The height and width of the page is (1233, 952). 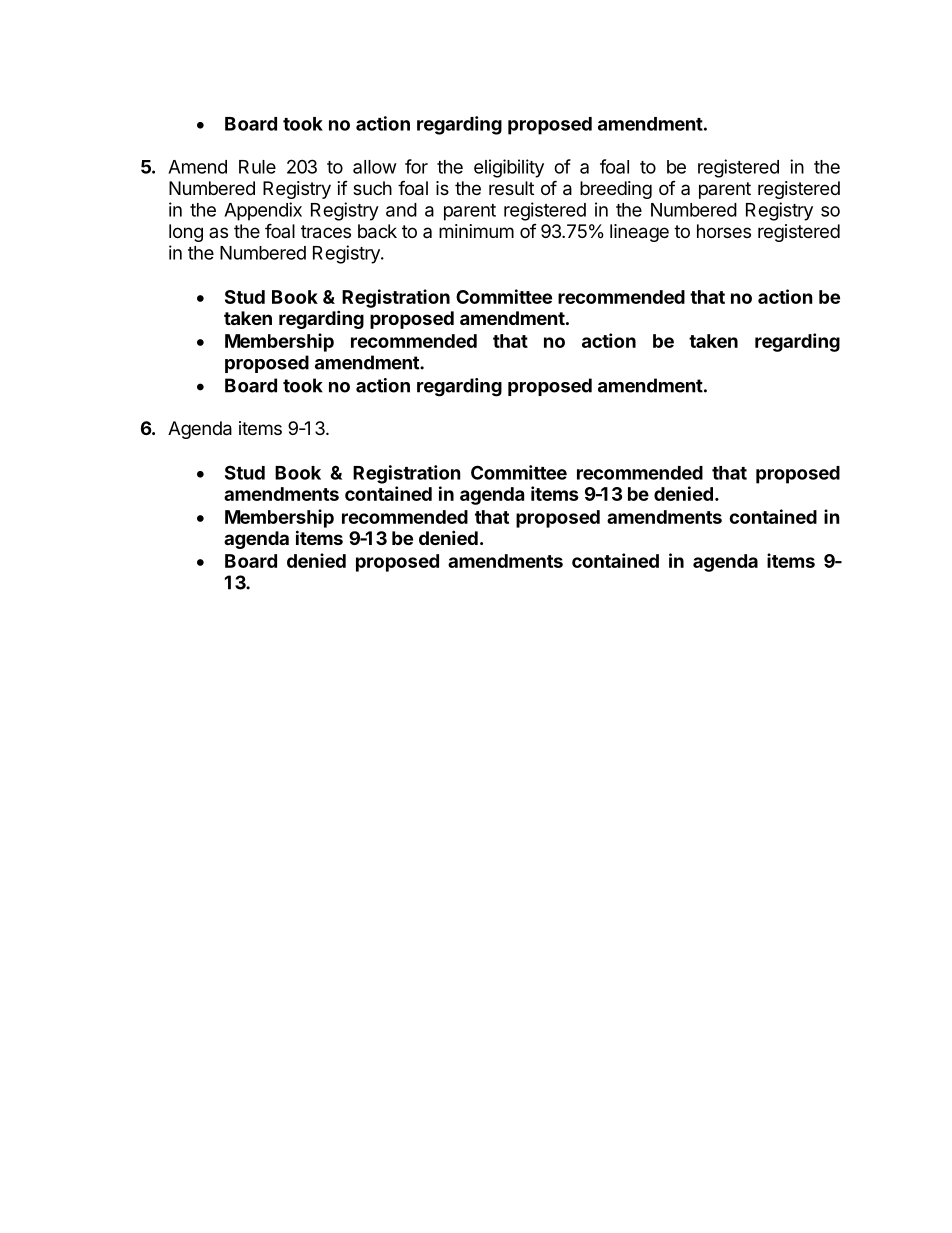 I want to click on long, so click(x=186, y=233).
